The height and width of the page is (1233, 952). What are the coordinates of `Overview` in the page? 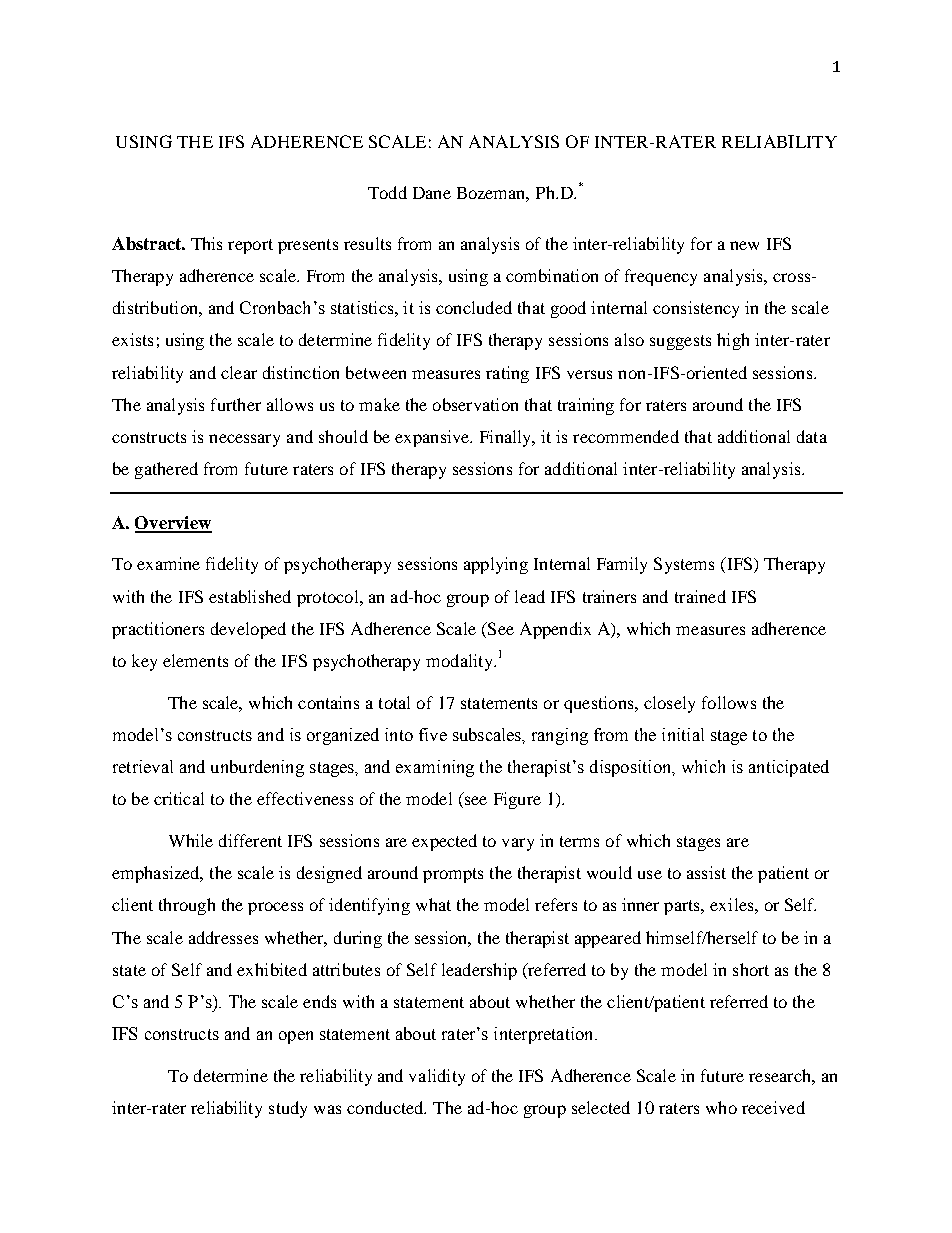 It's located at (173, 524).
